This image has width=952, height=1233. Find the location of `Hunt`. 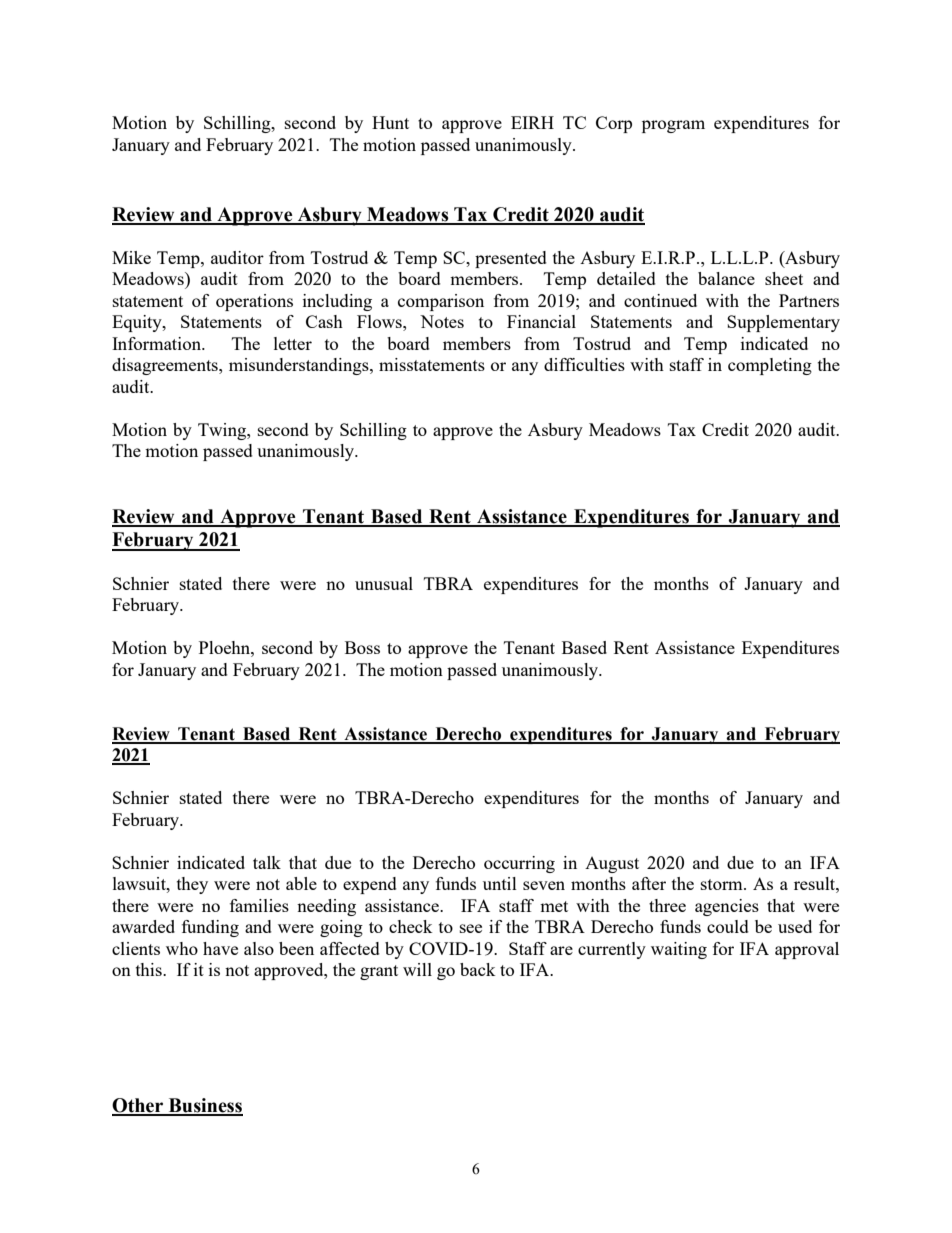

Hunt is located at coordinates (390, 122).
